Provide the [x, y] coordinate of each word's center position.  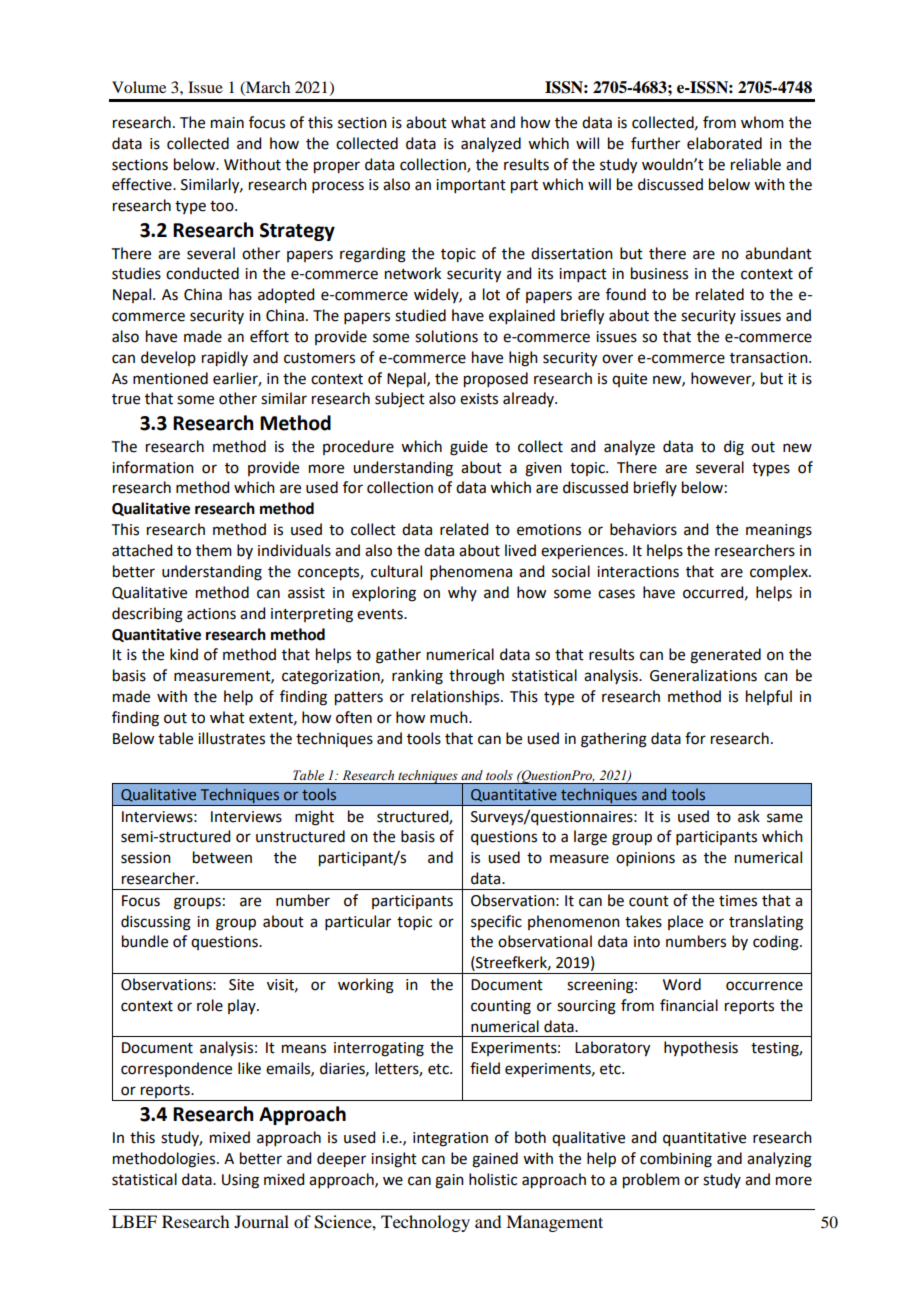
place [685, 922]
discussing [156, 923]
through [476, 677]
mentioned [170, 378]
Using [240, 1181]
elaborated [724, 143]
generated [725, 656]
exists [479, 399]
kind [184, 654]
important [471, 186]
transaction [770, 358]
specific [496, 922]
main [227, 123]
